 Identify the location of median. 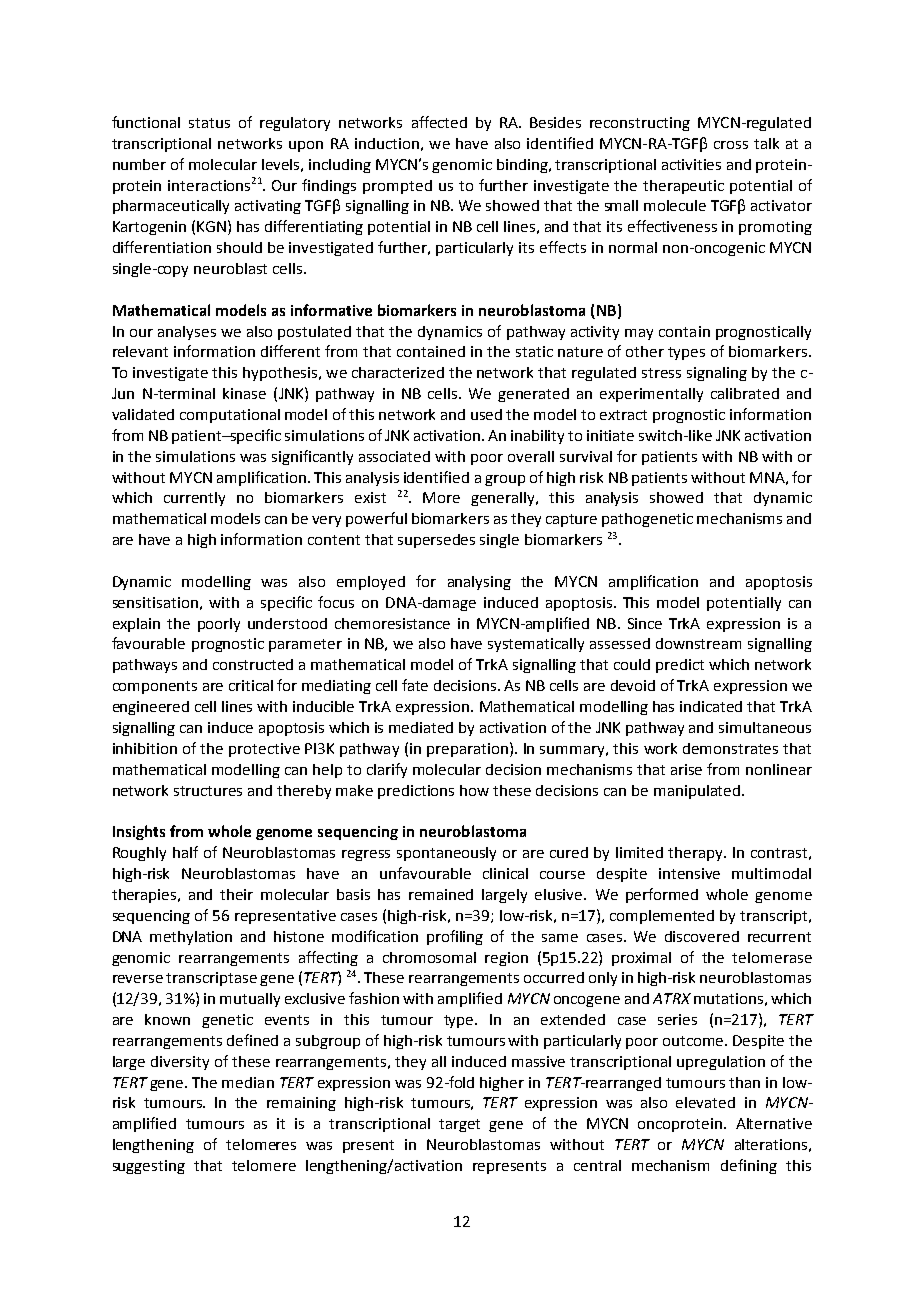
(248, 1082).
